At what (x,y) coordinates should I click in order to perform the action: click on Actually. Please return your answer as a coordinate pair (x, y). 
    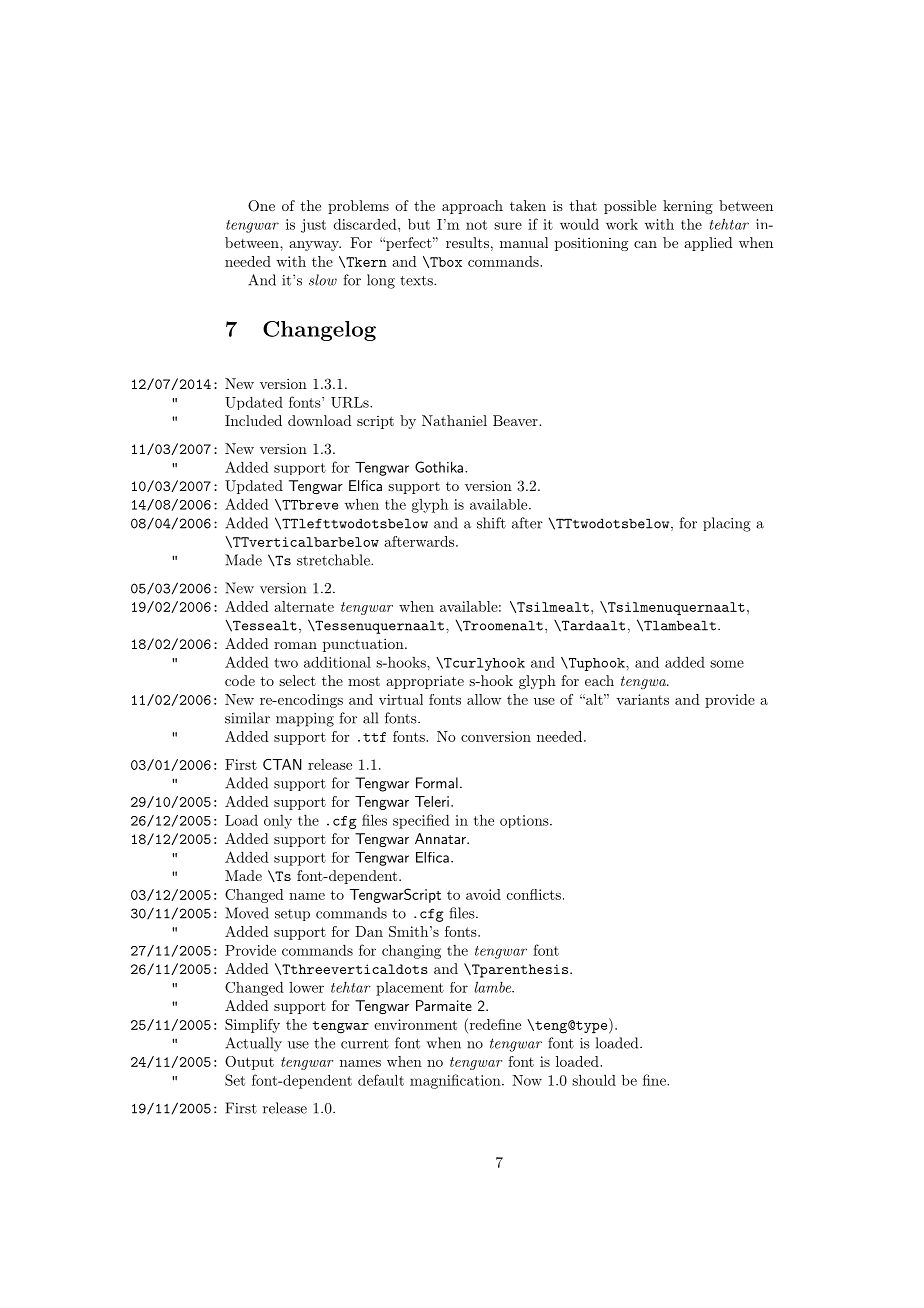
    Looking at the image, I should click on (253, 1044).
